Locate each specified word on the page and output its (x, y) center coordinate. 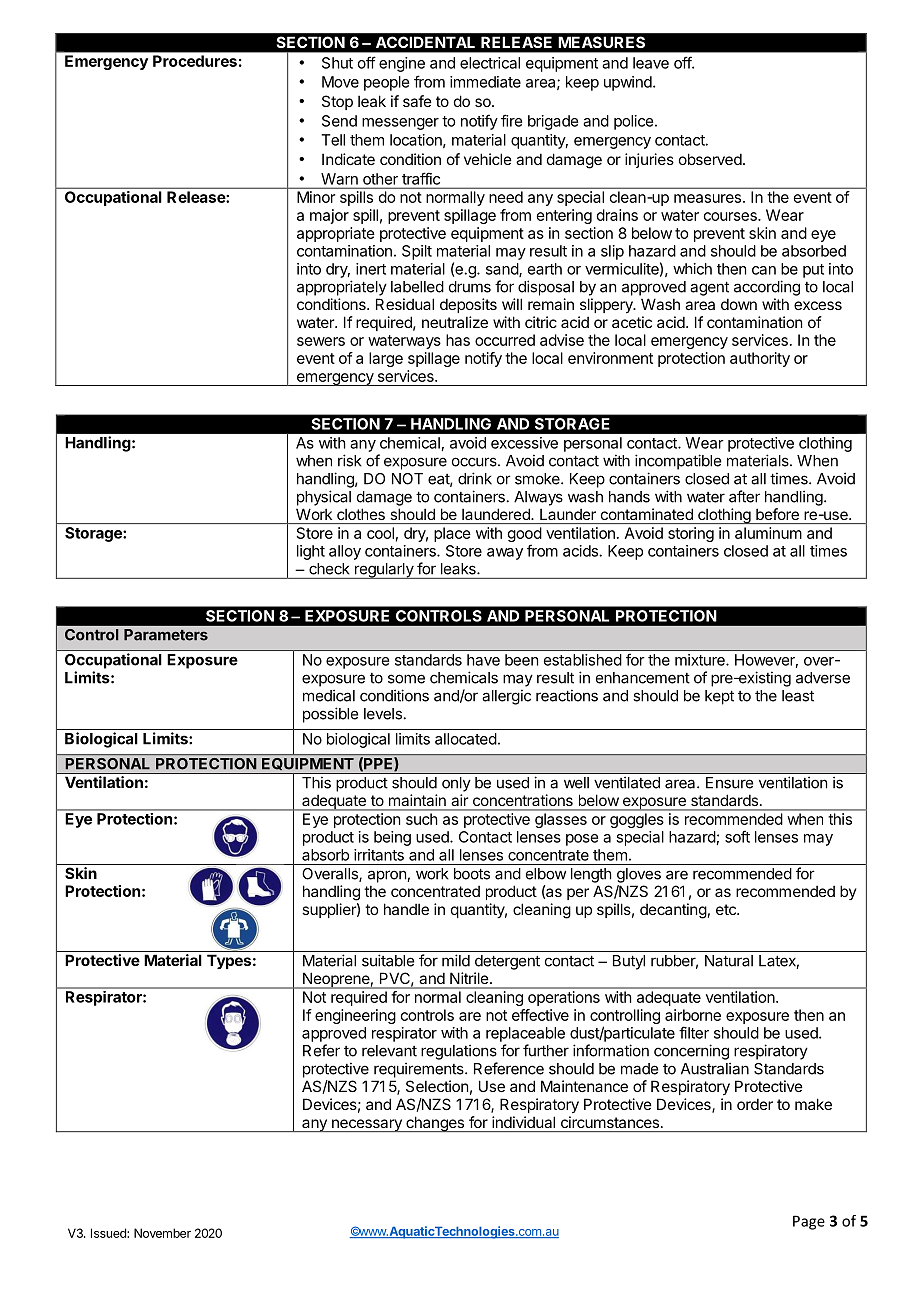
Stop (337, 102)
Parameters (166, 635)
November (162, 1233)
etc (727, 909)
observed (710, 159)
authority (760, 359)
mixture (701, 660)
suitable (388, 960)
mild (456, 960)
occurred (505, 340)
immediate (485, 82)
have (483, 660)
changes (435, 1124)
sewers (321, 341)
